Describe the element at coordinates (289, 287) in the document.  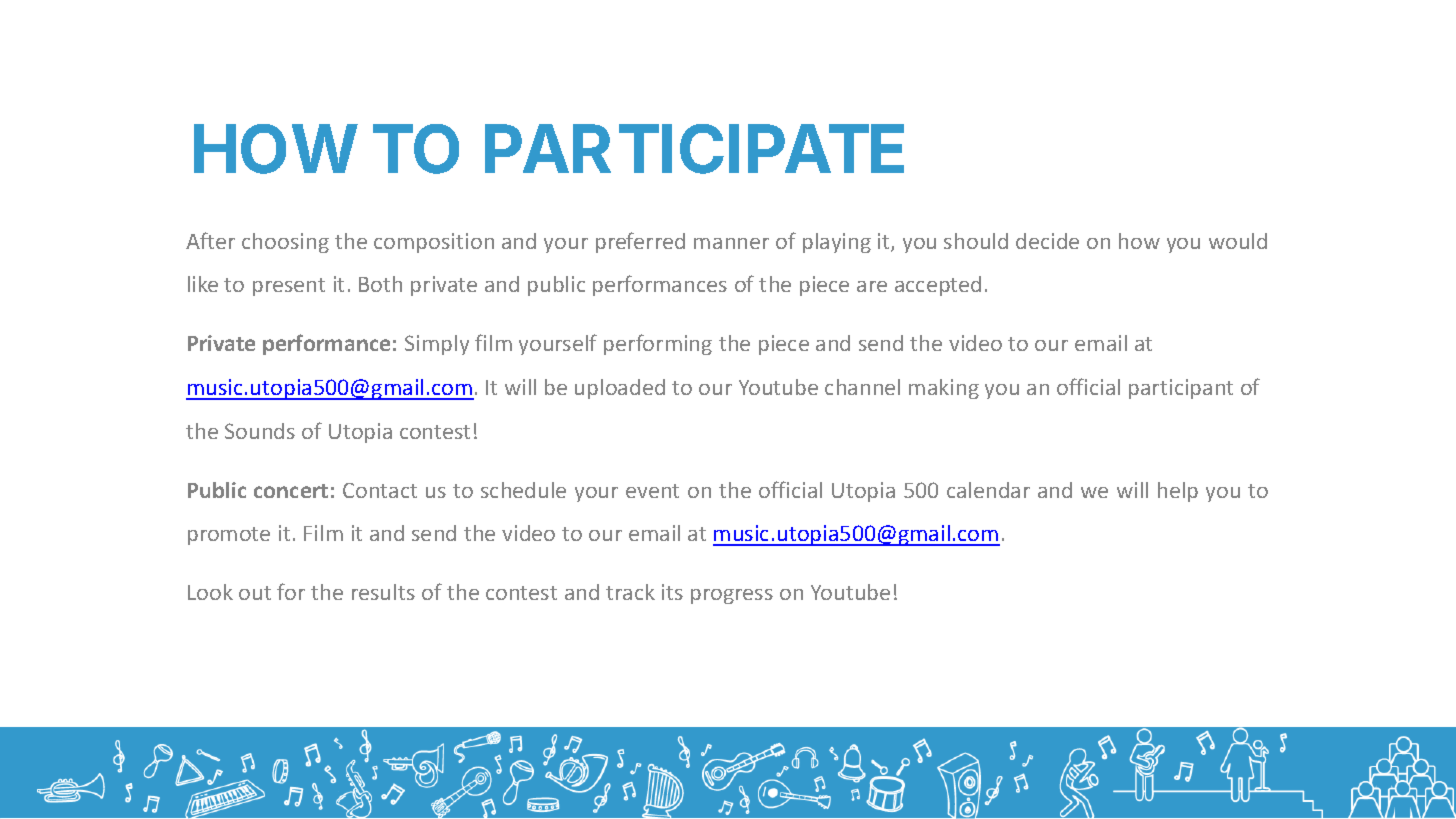
I see `present` at that location.
